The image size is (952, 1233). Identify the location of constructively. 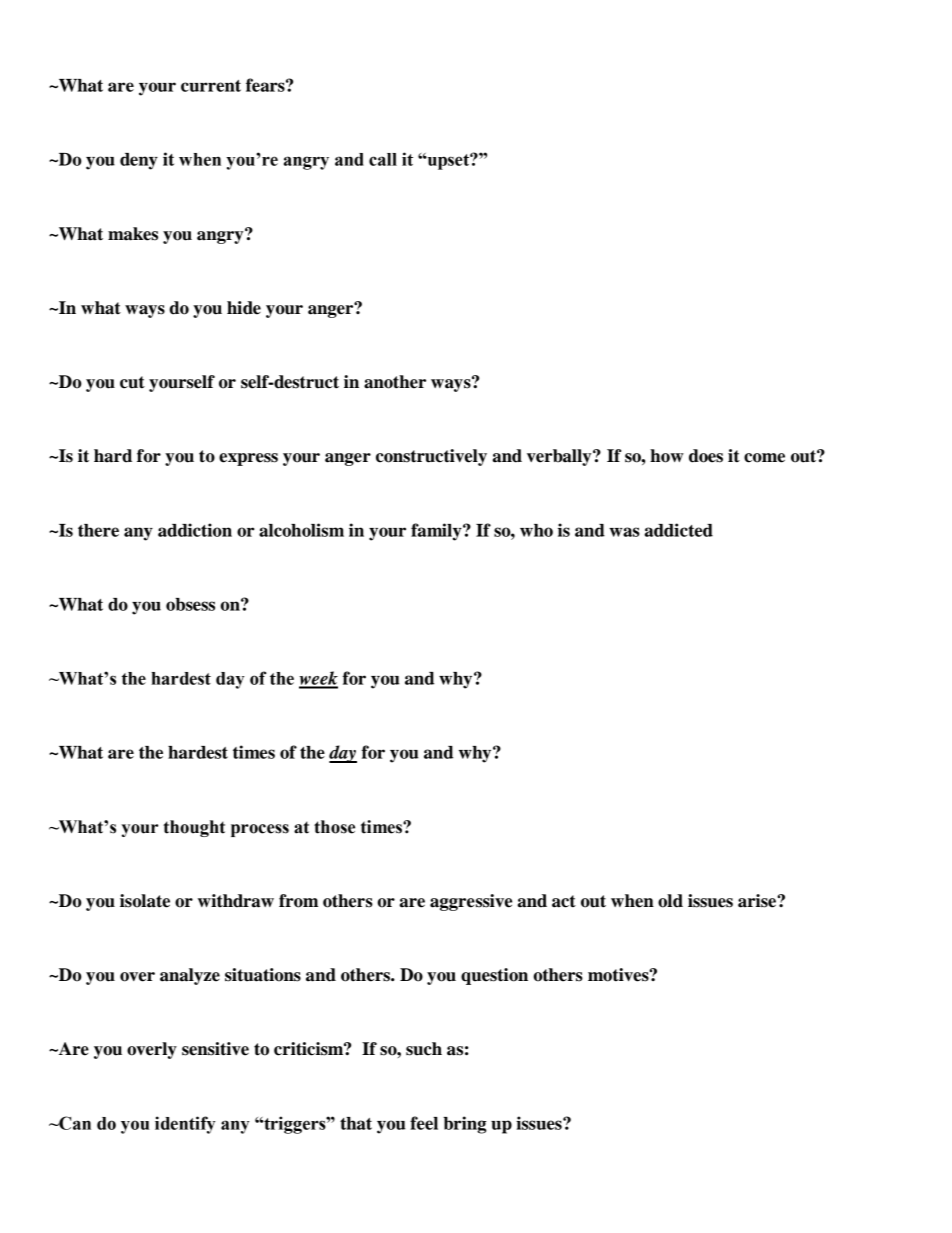
(431, 457).
